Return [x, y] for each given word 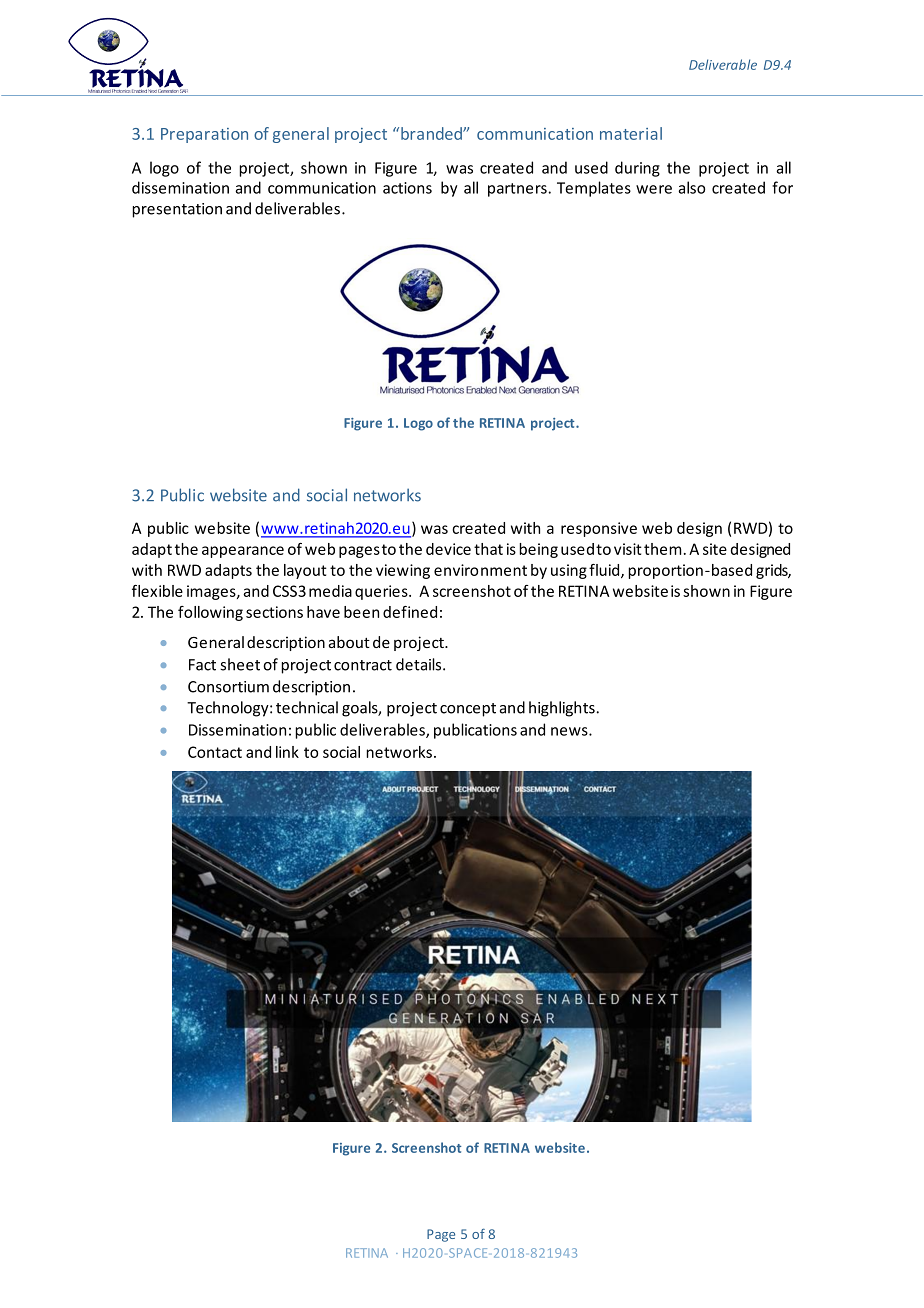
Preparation [204, 135]
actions [407, 188]
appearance [243, 552]
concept [468, 710]
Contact [215, 752]
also [691, 187]
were [654, 189]
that [488, 549]
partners [518, 190]
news [570, 731]
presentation [177, 210]
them [662, 549]
